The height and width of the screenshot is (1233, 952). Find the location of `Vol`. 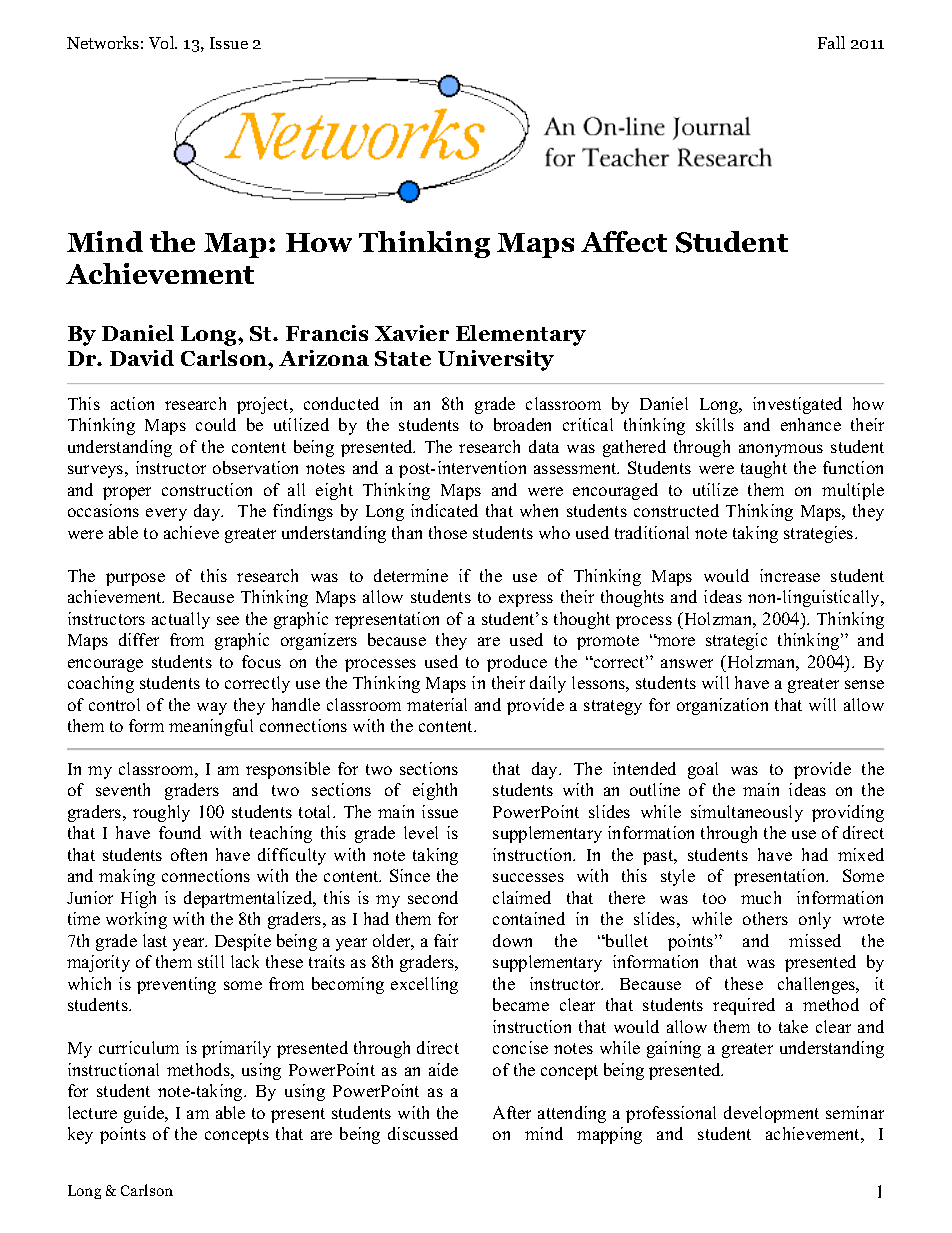

Vol is located at coordinates (163, 42).
